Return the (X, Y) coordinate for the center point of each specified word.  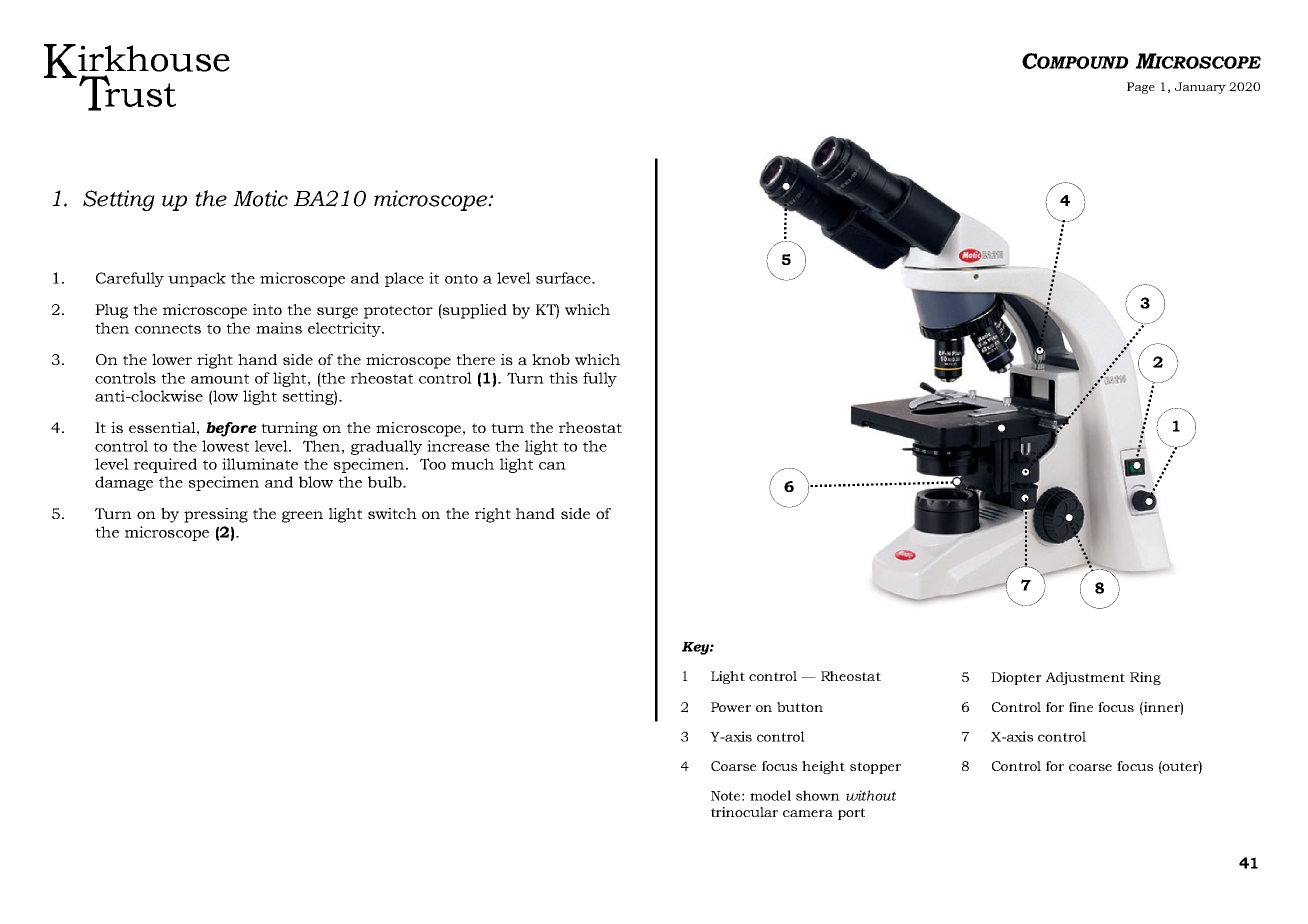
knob (551, 359)
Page (1141, 88)
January (1200, 88)
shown (818, 795)
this (563, 378)
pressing (216, 515)
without (871, 795)
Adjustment (1085, 678)
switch (392, 513)
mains (279, 328)
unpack (197, 279)
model (770, 795)
